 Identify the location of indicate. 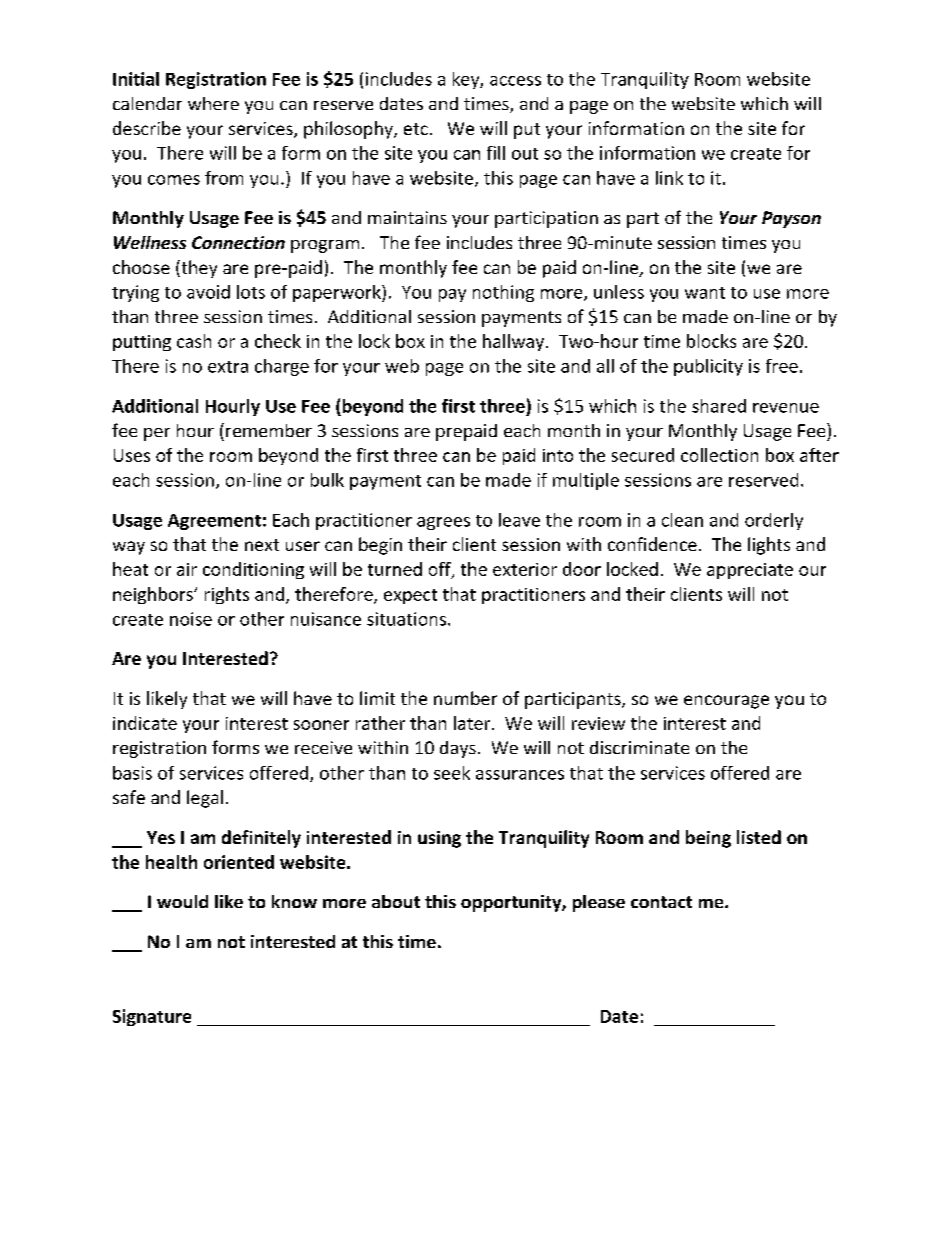
(145, 723).
